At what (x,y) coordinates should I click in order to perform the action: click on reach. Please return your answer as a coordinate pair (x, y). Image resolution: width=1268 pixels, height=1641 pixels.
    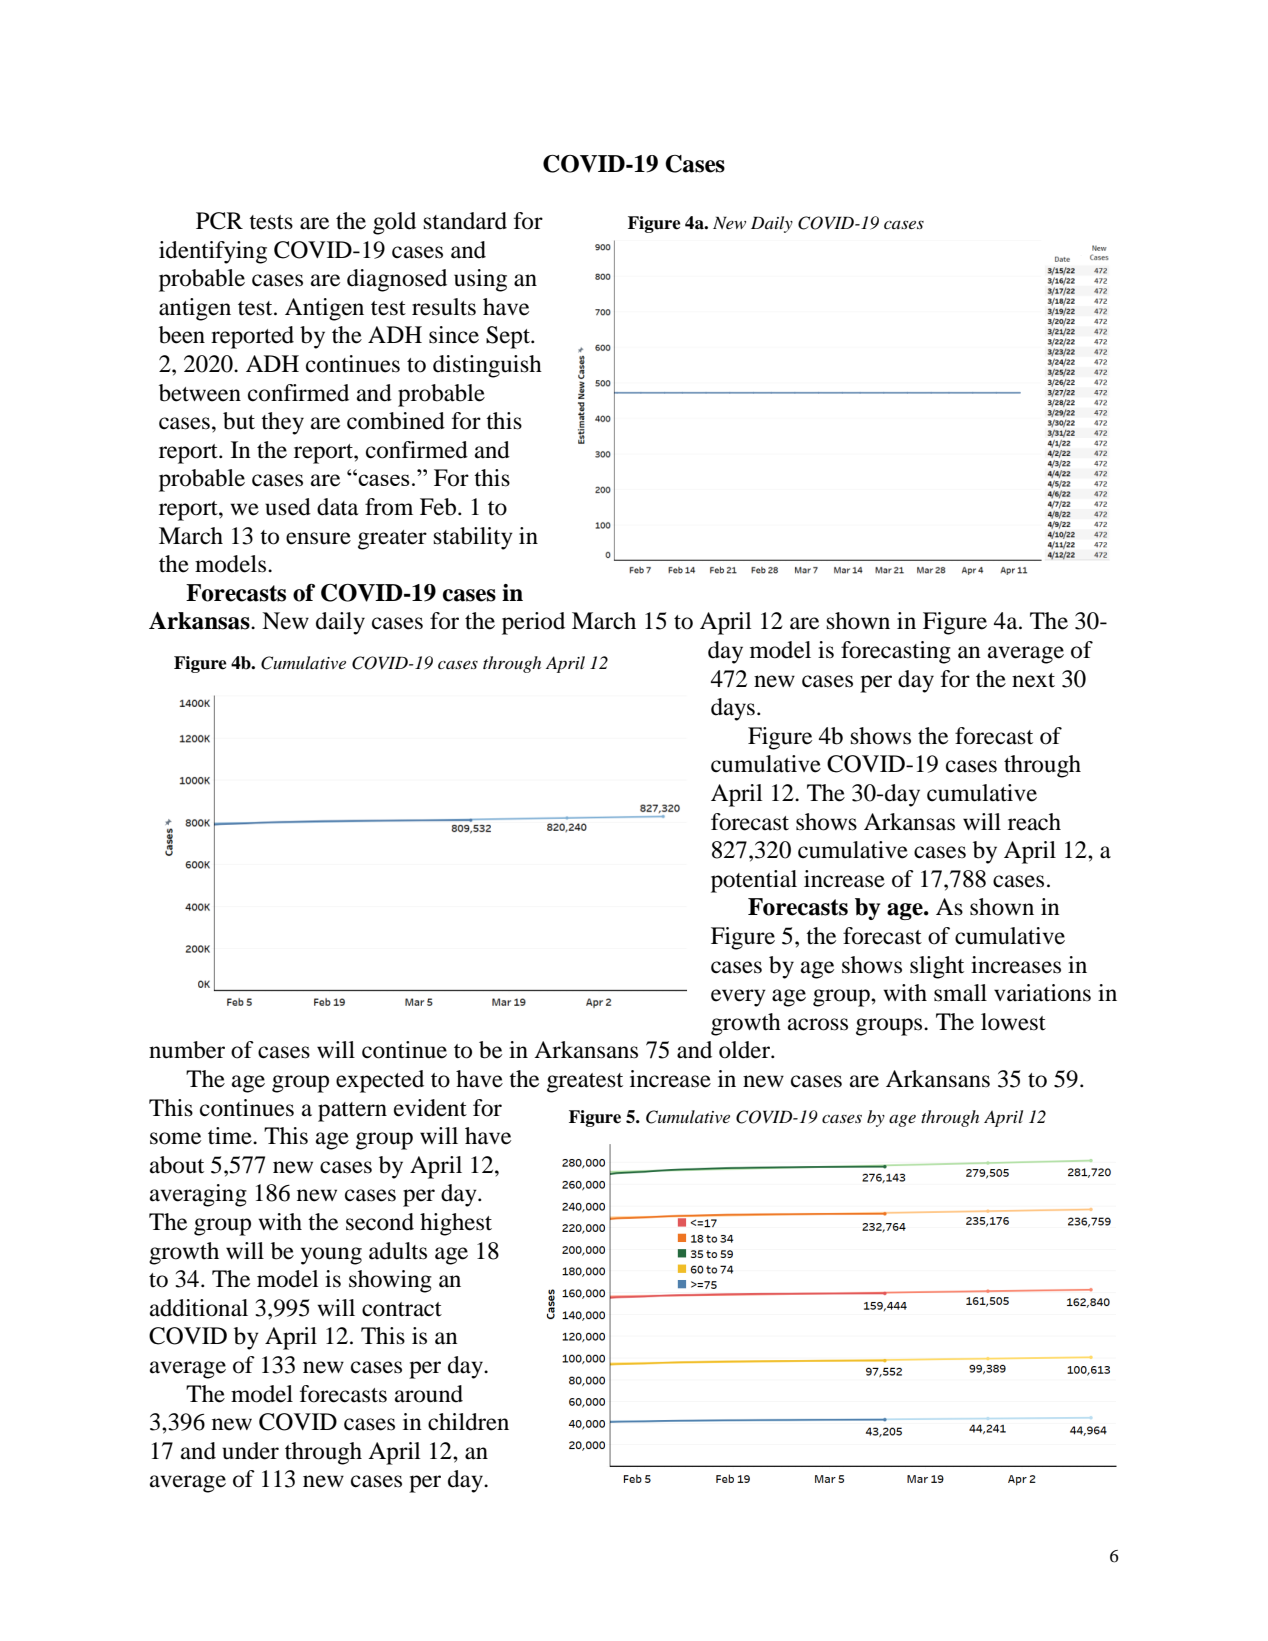
    Looking at the image, I should click on (1034, 822).
